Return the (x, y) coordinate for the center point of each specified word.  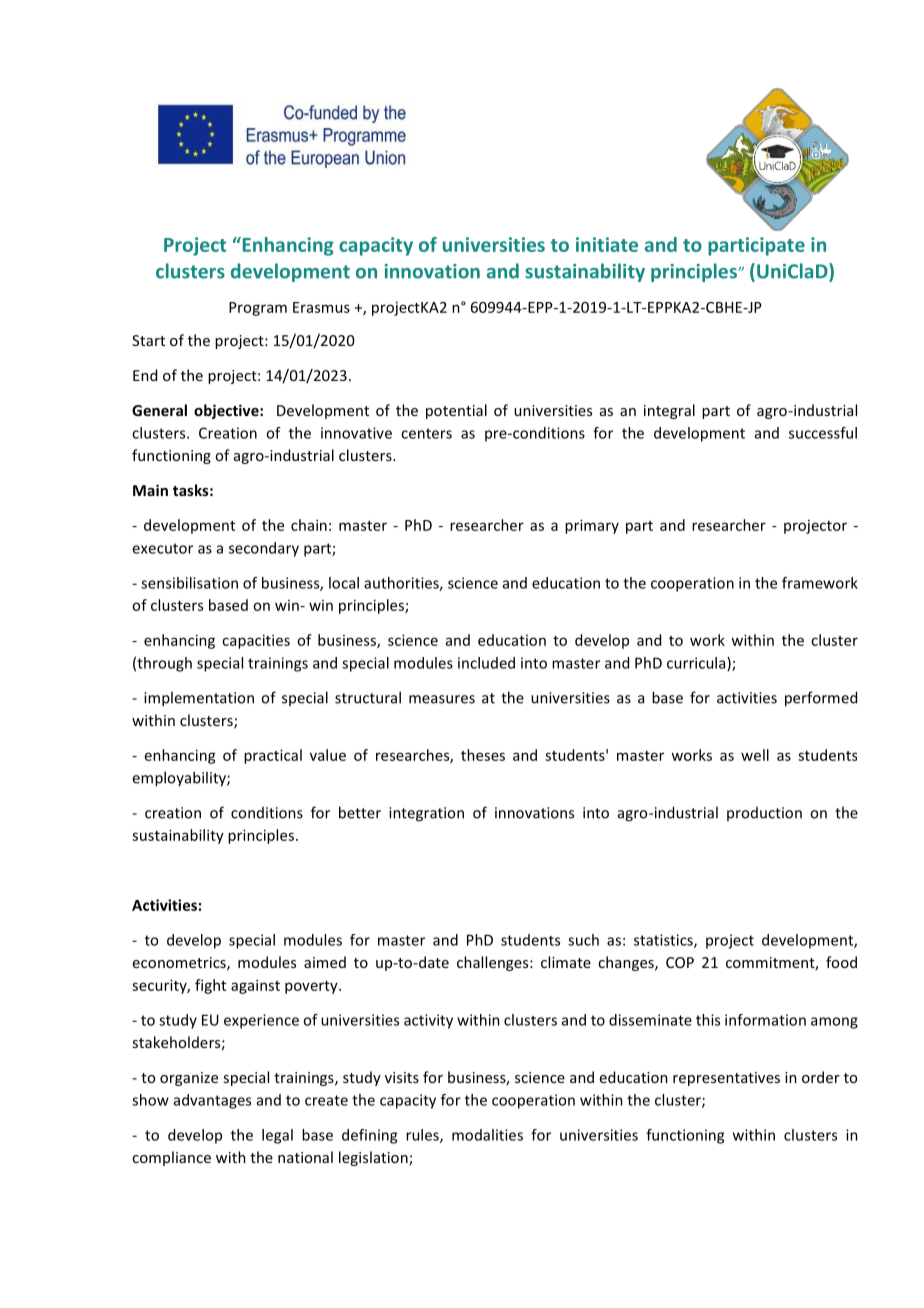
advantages (212, 1101)
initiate (607, 244)
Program (258, 309)
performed (821, 699)
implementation (199, 699)
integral (669, 411)
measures (442, 699)
